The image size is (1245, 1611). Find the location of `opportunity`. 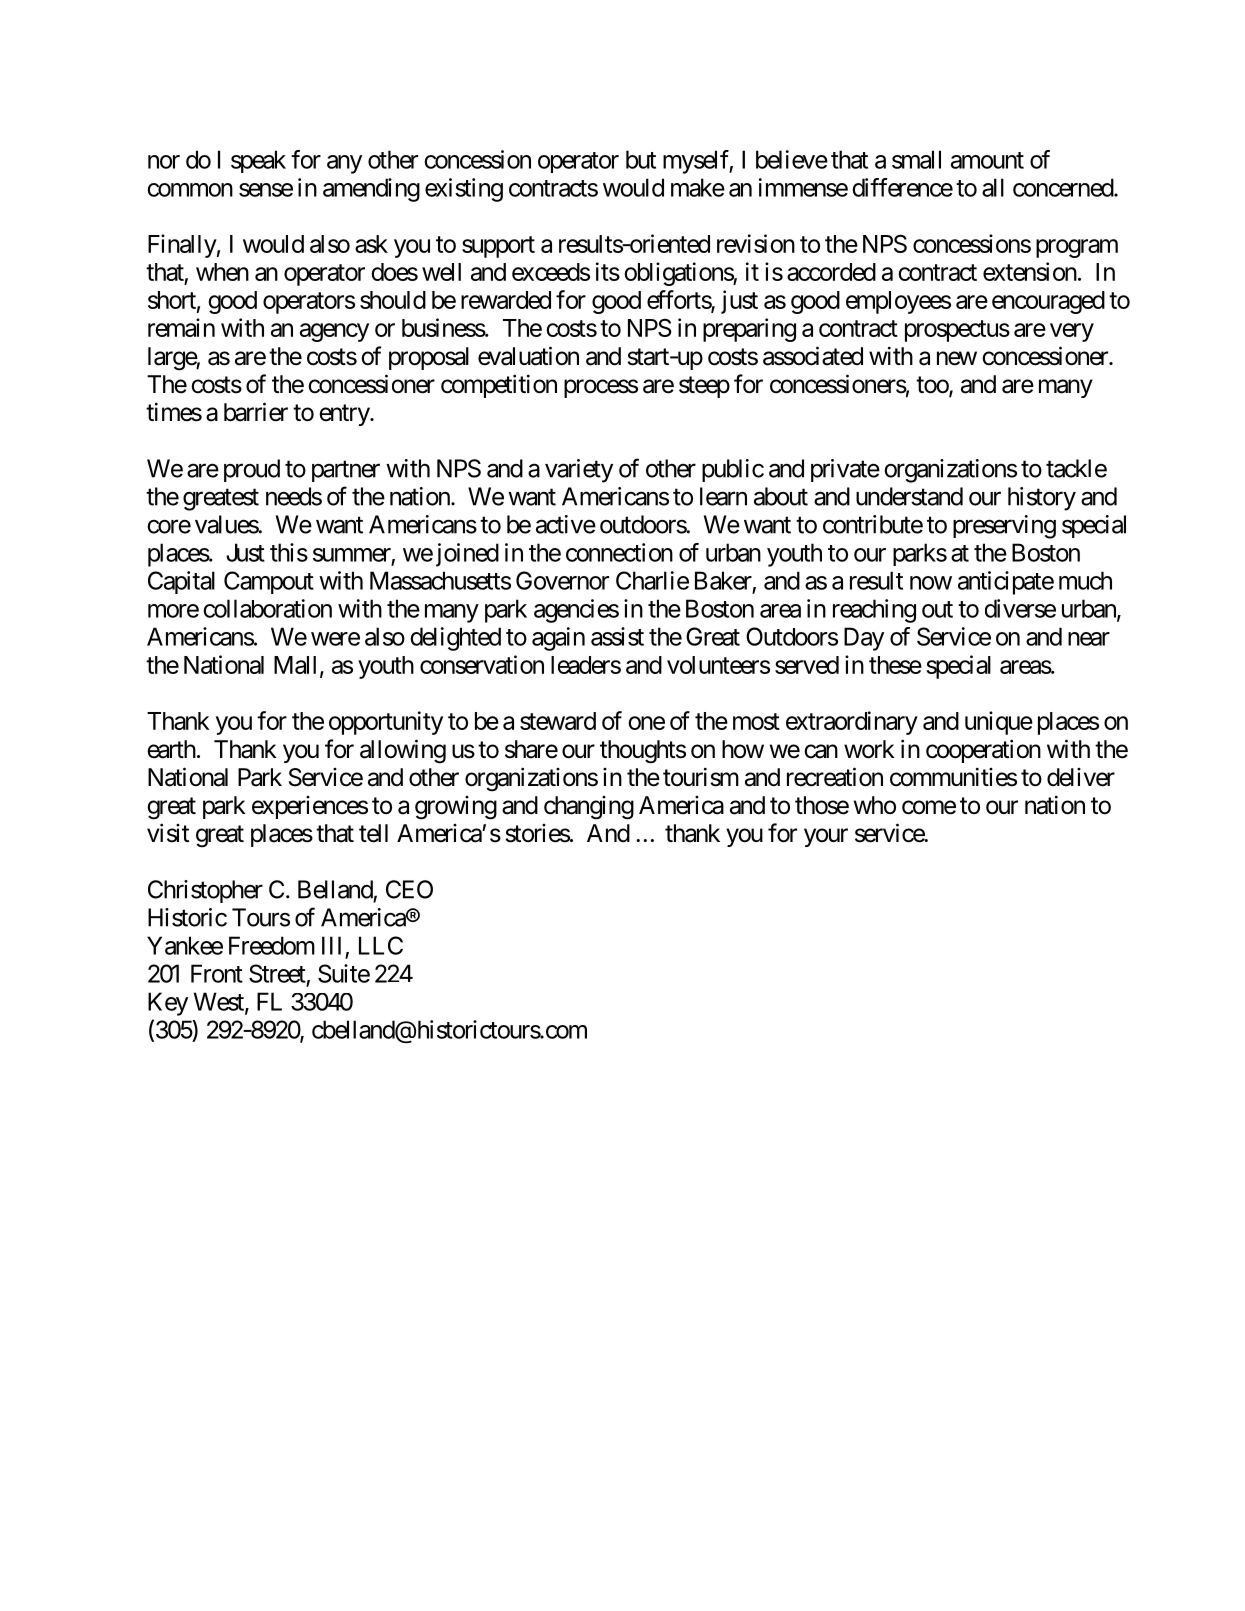

opportunity is located at coordinates (386, 723).
